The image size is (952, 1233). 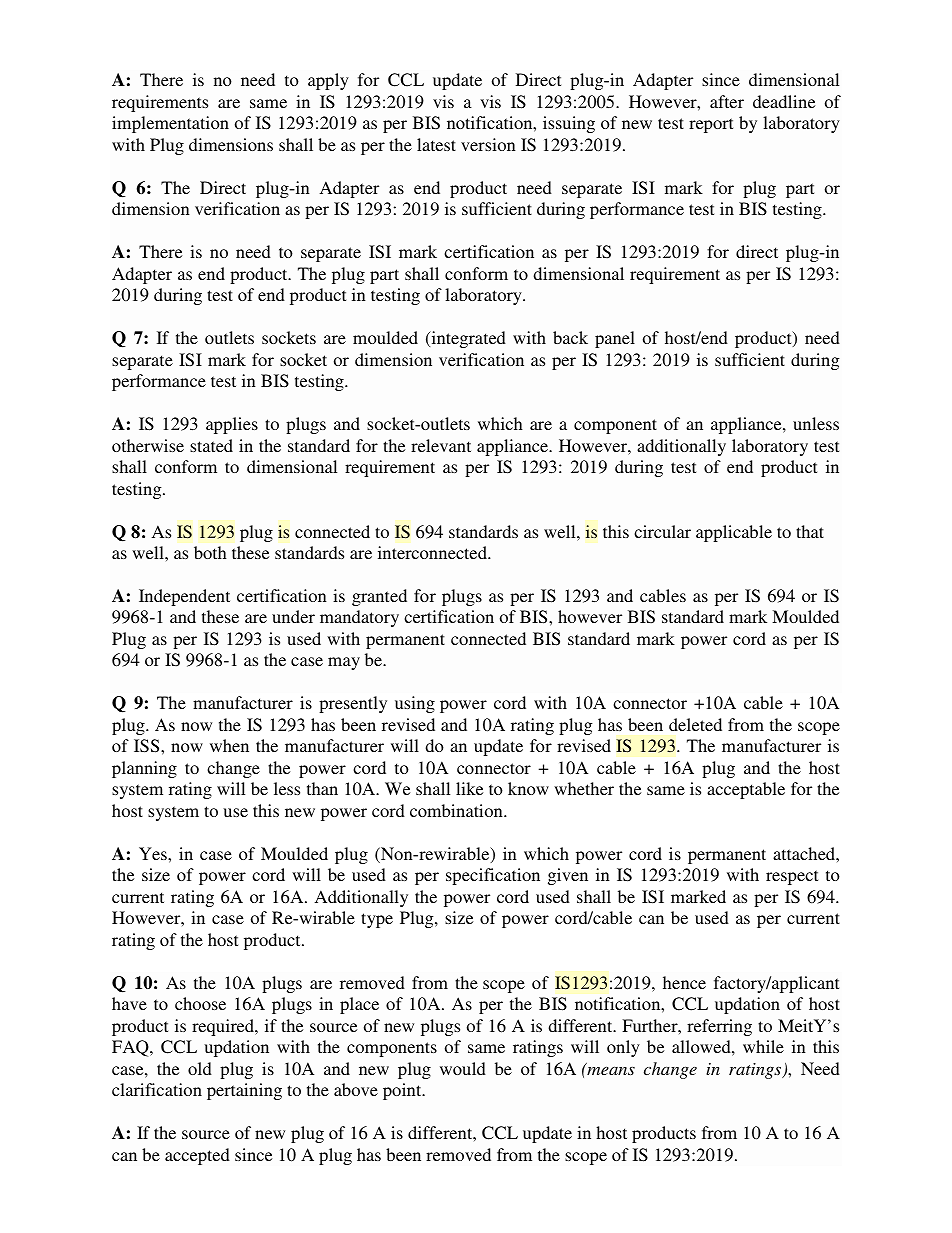 I want to click on like, so click(x=469, y=788).
